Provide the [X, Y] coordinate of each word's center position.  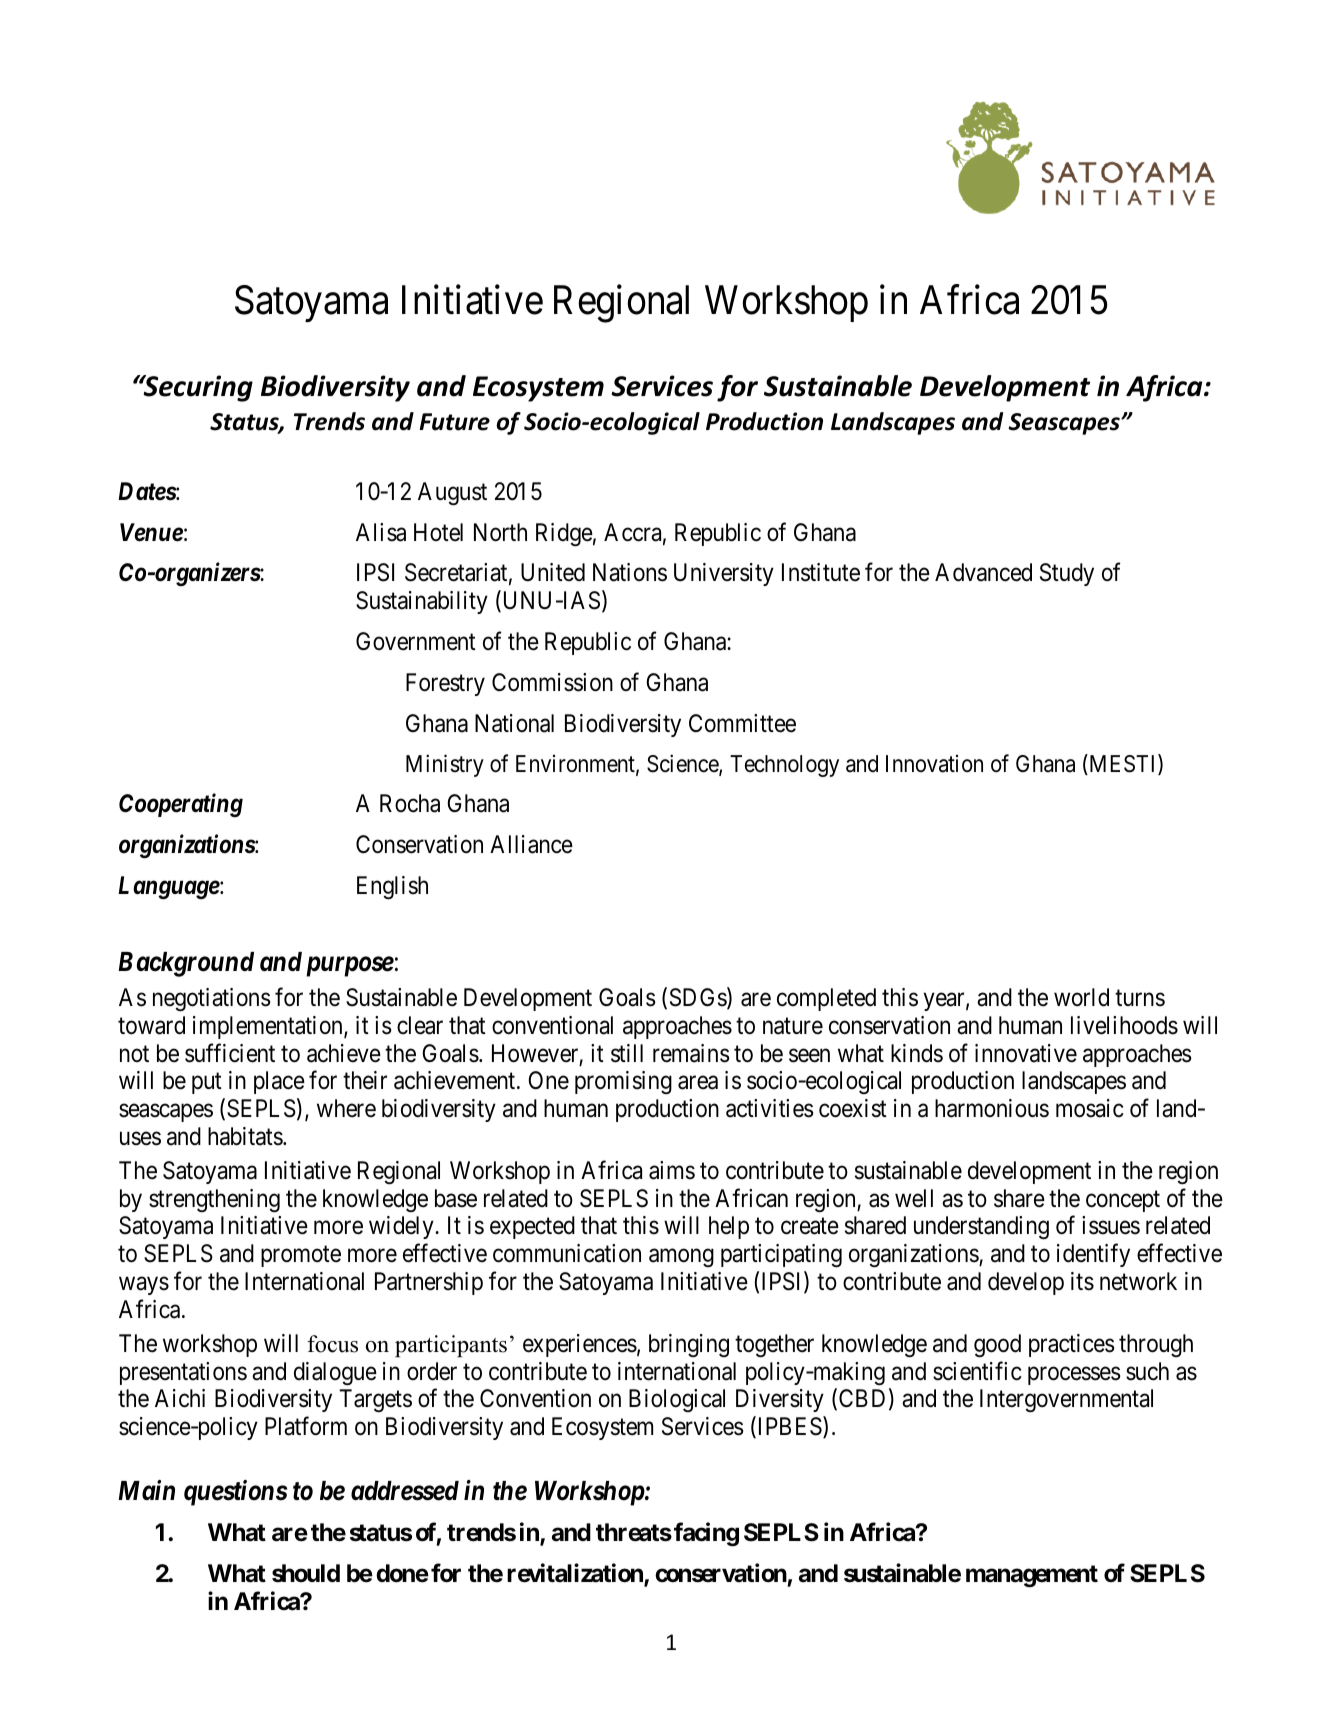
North [500, 532]
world [1081, 997]
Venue [151, 532]
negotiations [212, 1000]
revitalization [576, 1574]
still [627, 1053]
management [1032, 1576]
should [306, 1573]
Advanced [983, 572]
